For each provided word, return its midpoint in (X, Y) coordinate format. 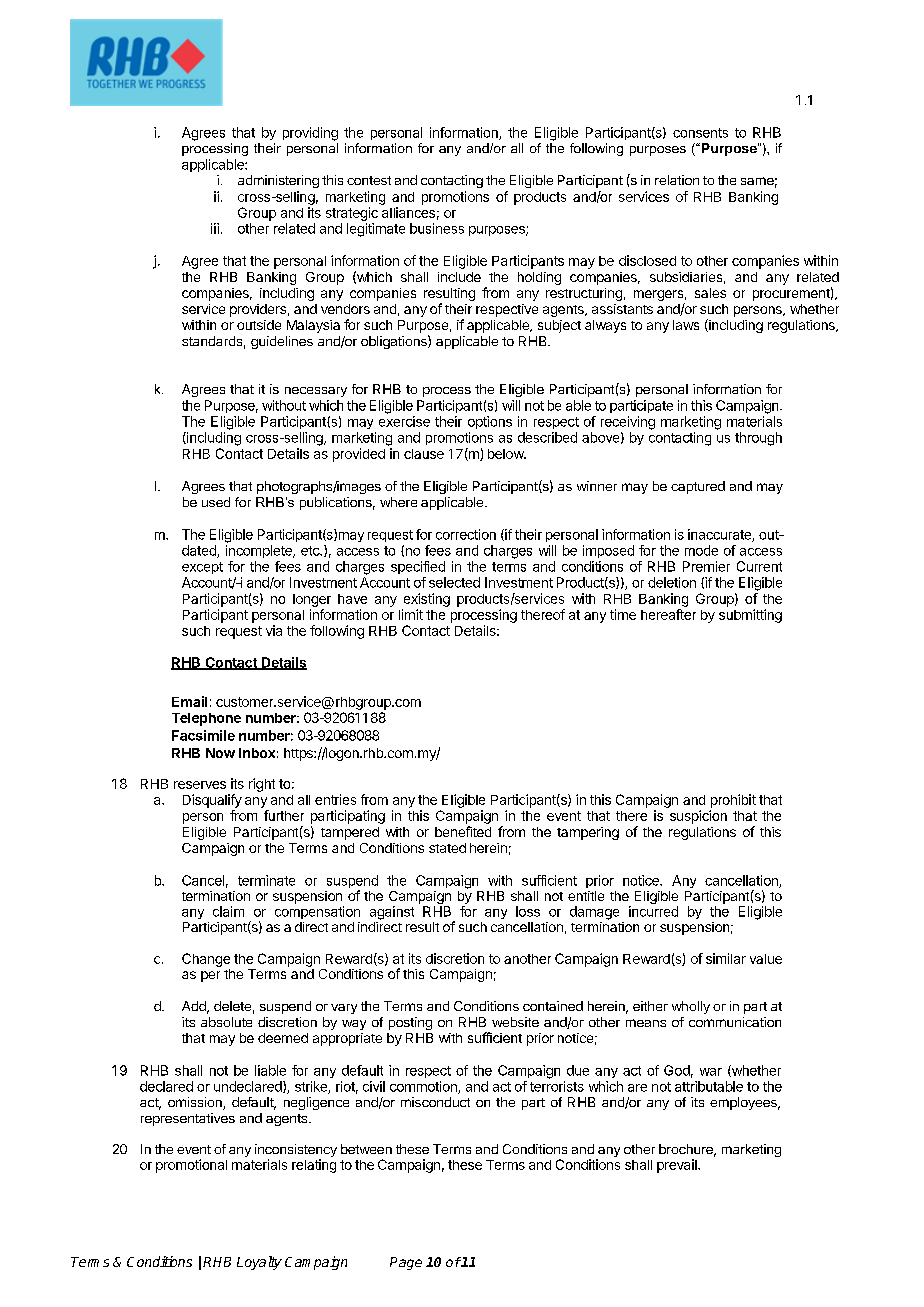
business (437, 228)
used (216, 502)
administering (278, 181)
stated (447, 848)
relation (677, 180)
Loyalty (259, 1263)
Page (406, 1263)
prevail (678, 1166)
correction (466, 534)
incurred (653, 911)
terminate (266, 880)
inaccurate (720, 535)
